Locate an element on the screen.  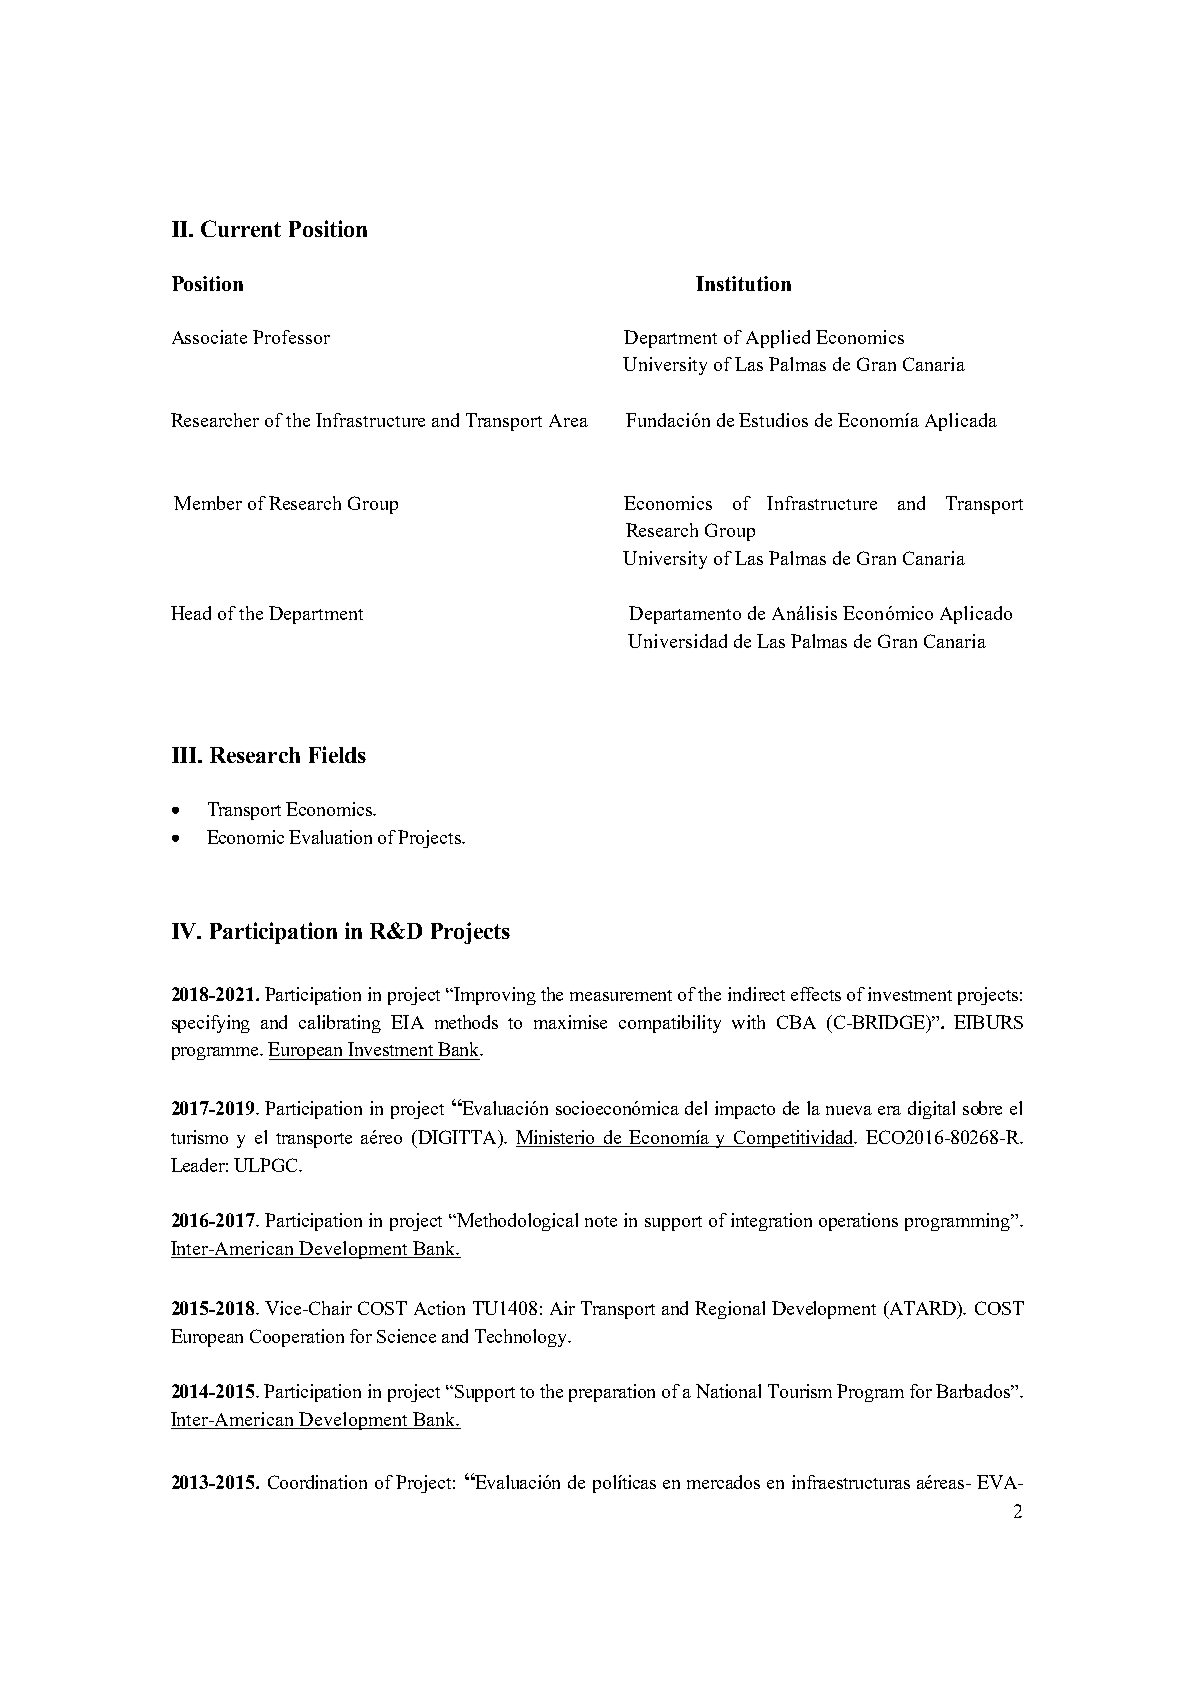
calibrating is located at coordinates (340, 1024).
